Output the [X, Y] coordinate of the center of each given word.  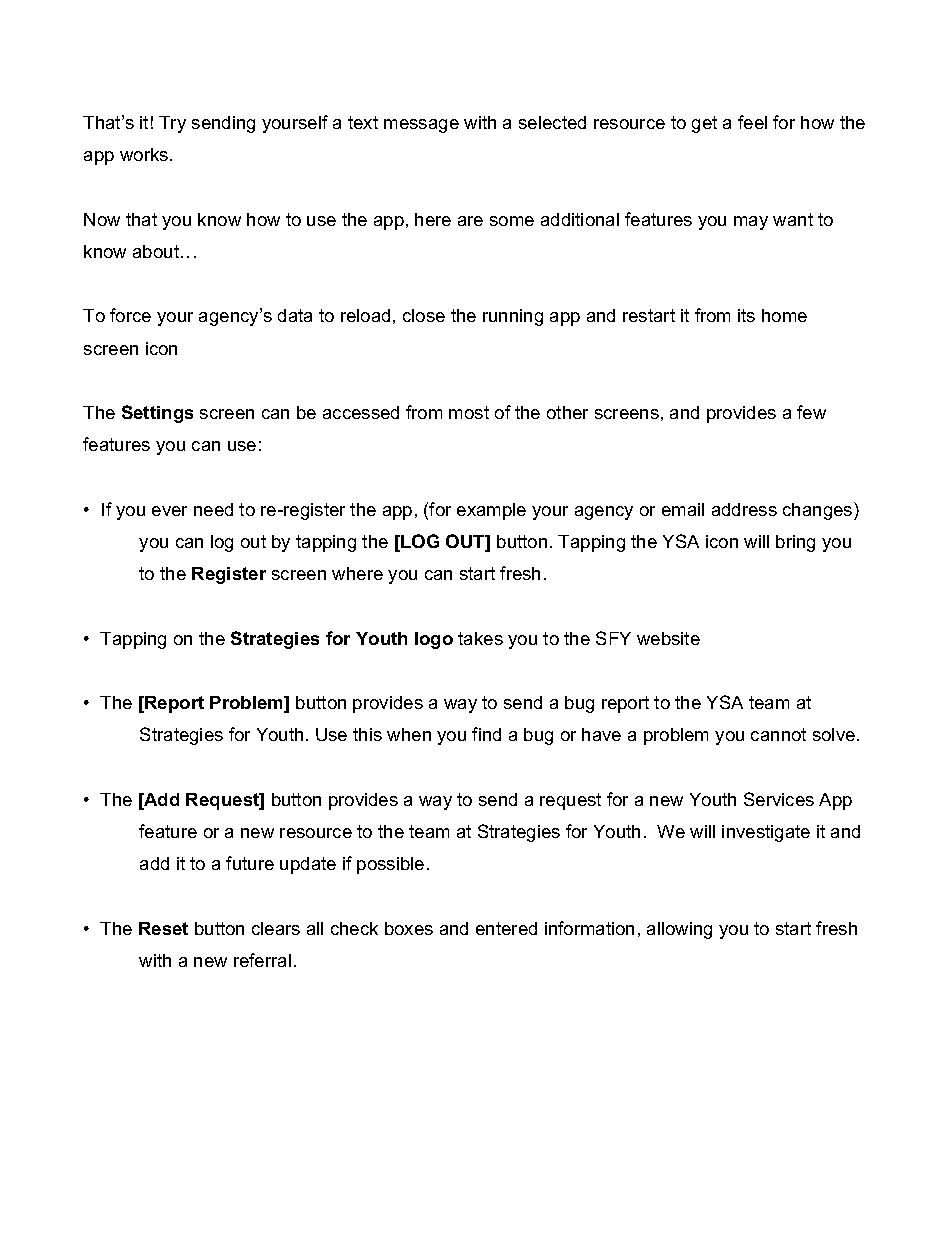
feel [752, 122]
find [486, 734]
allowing [679, 930]
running [513, 317]
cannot [778, 734]
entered [506, 928]
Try [172, 124]
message [421, 126]
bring [795, 543]
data [295, 315]
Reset [163, 928]
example [491, 511]
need [213, 509]
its [746, 315]
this [367, 734]
